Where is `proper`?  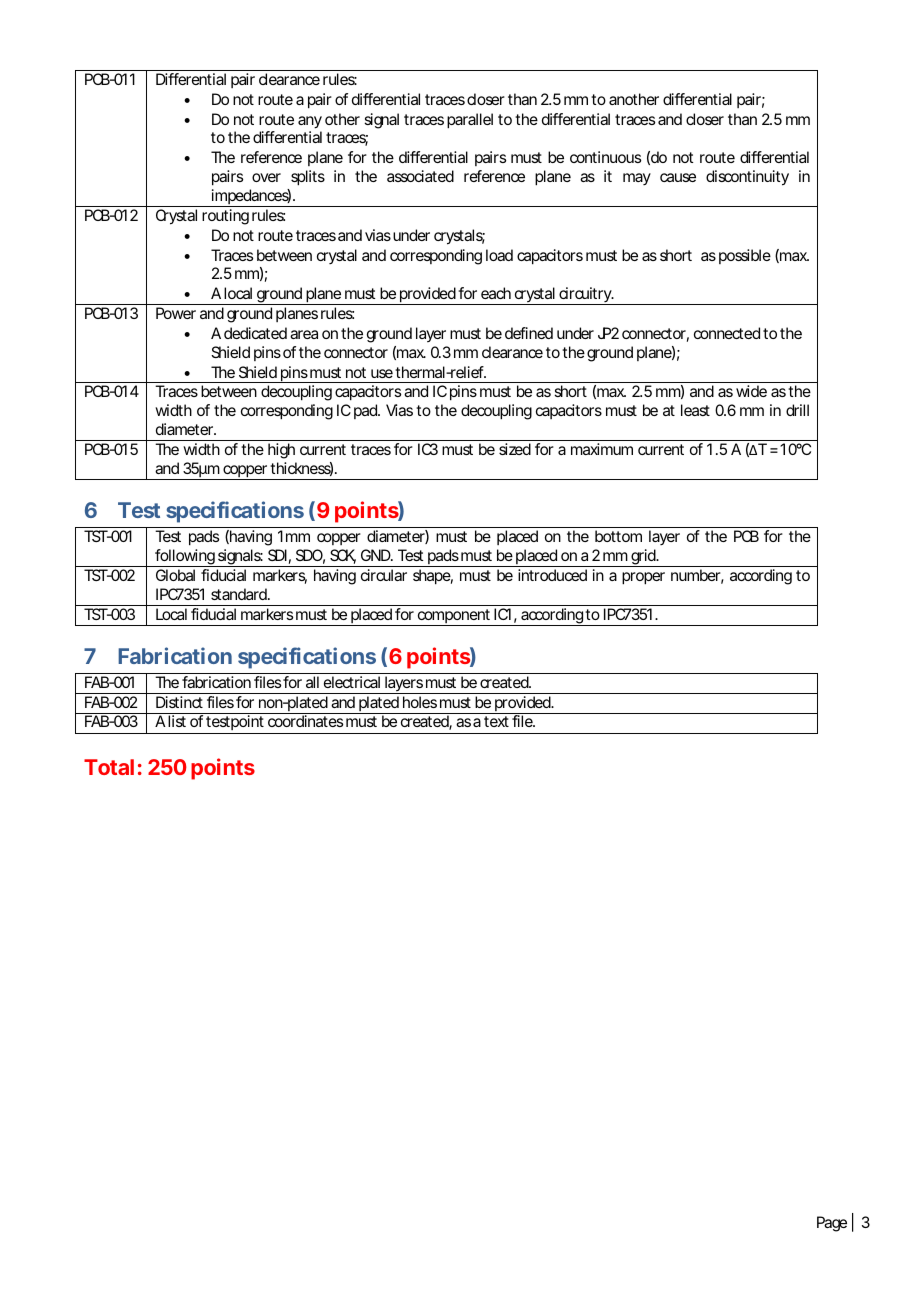
proper is located at coordinates (643, 578).
